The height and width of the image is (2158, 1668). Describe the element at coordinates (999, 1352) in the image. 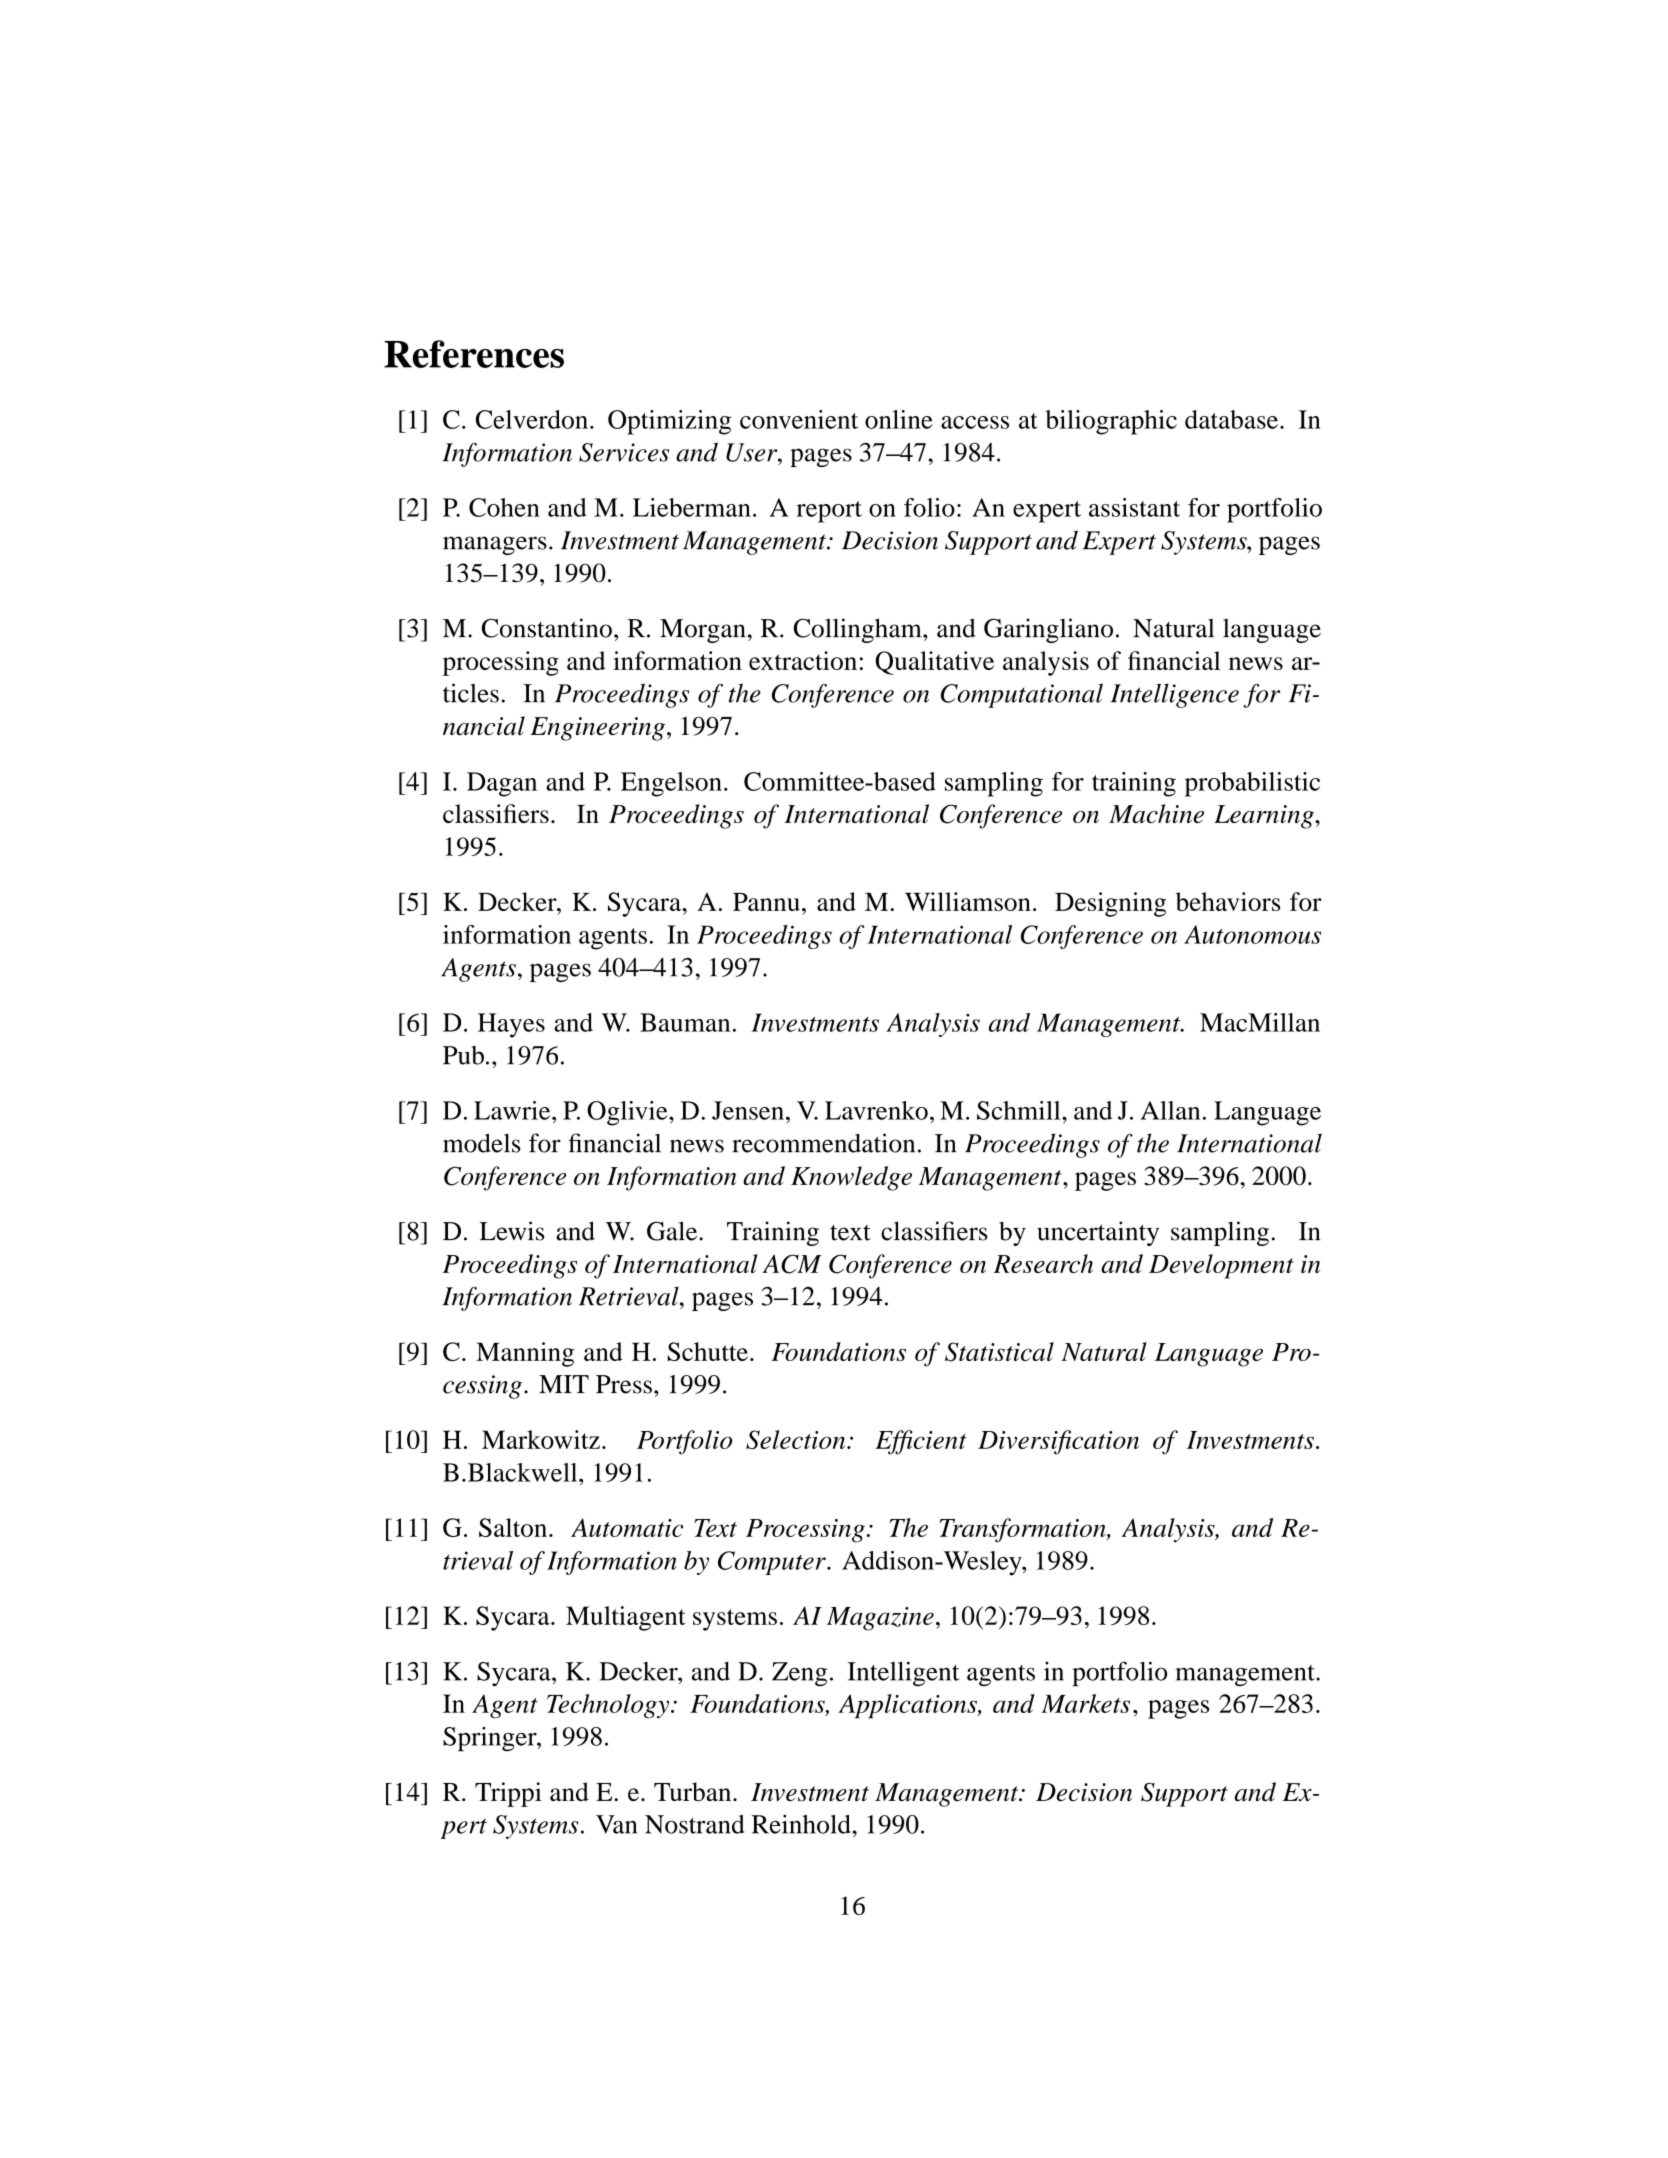

I see `Statistical` at that location.
